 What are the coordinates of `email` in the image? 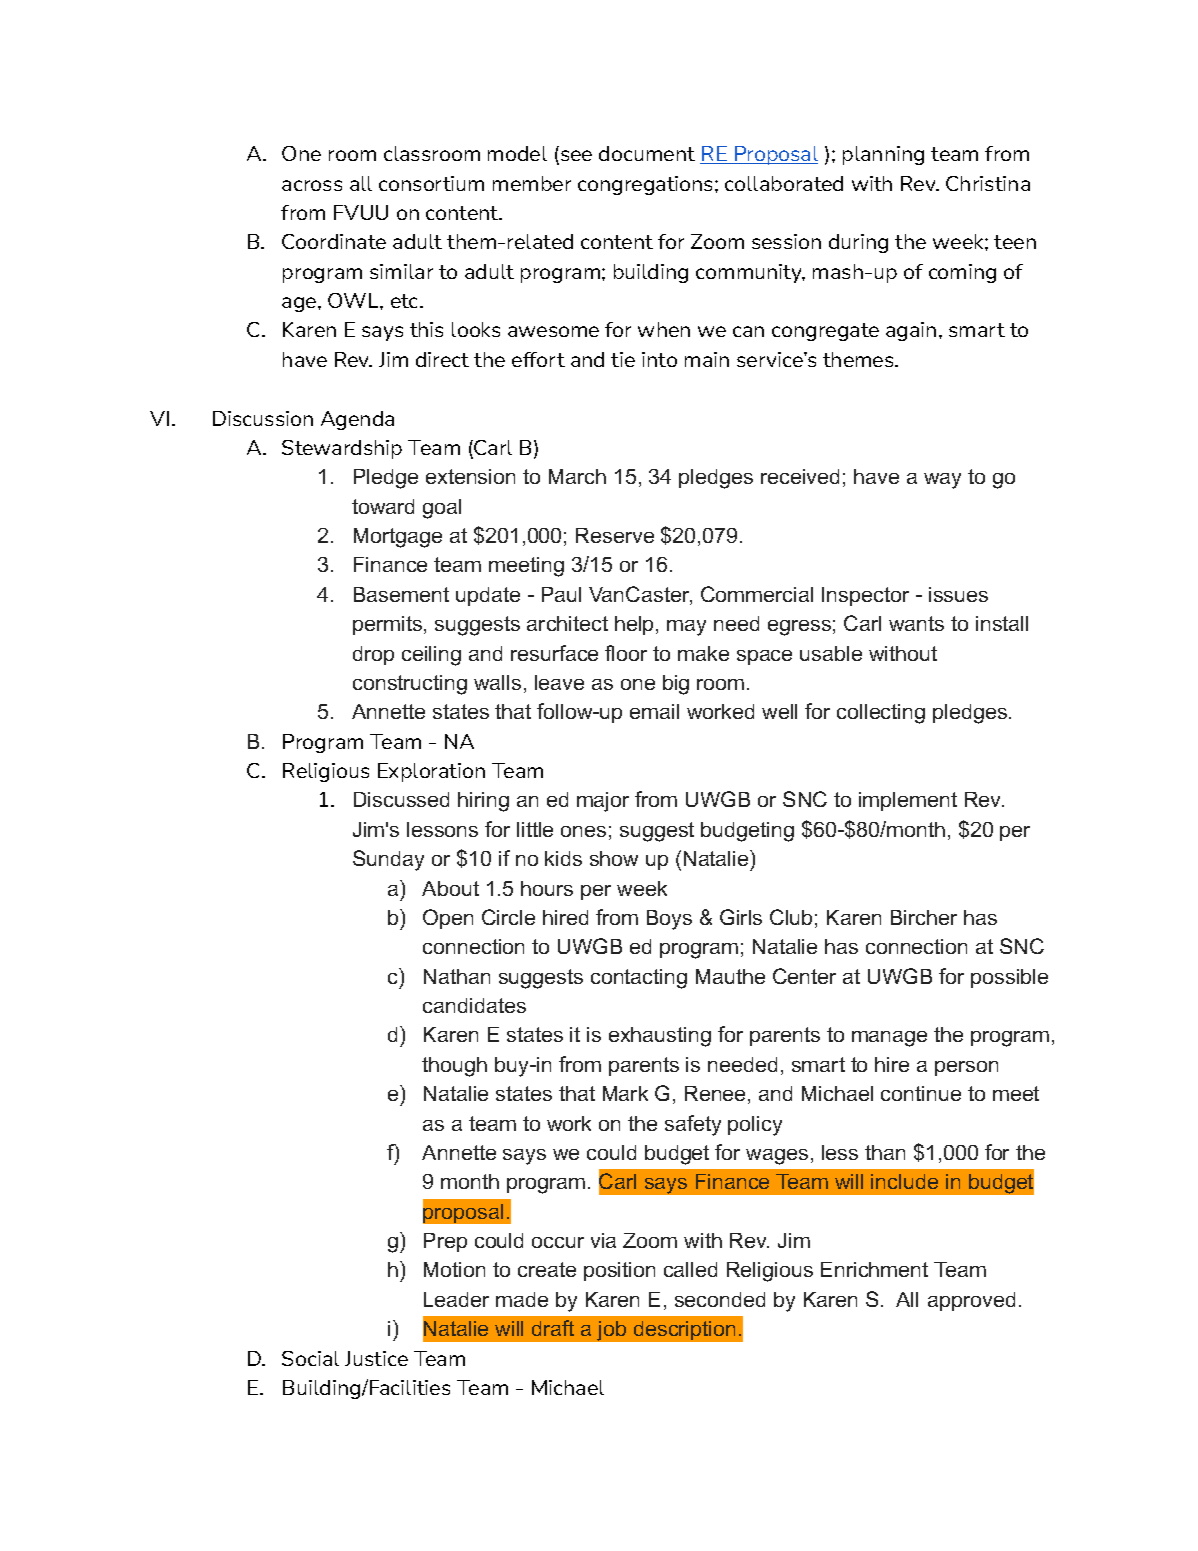 It's located at (654, 711).
